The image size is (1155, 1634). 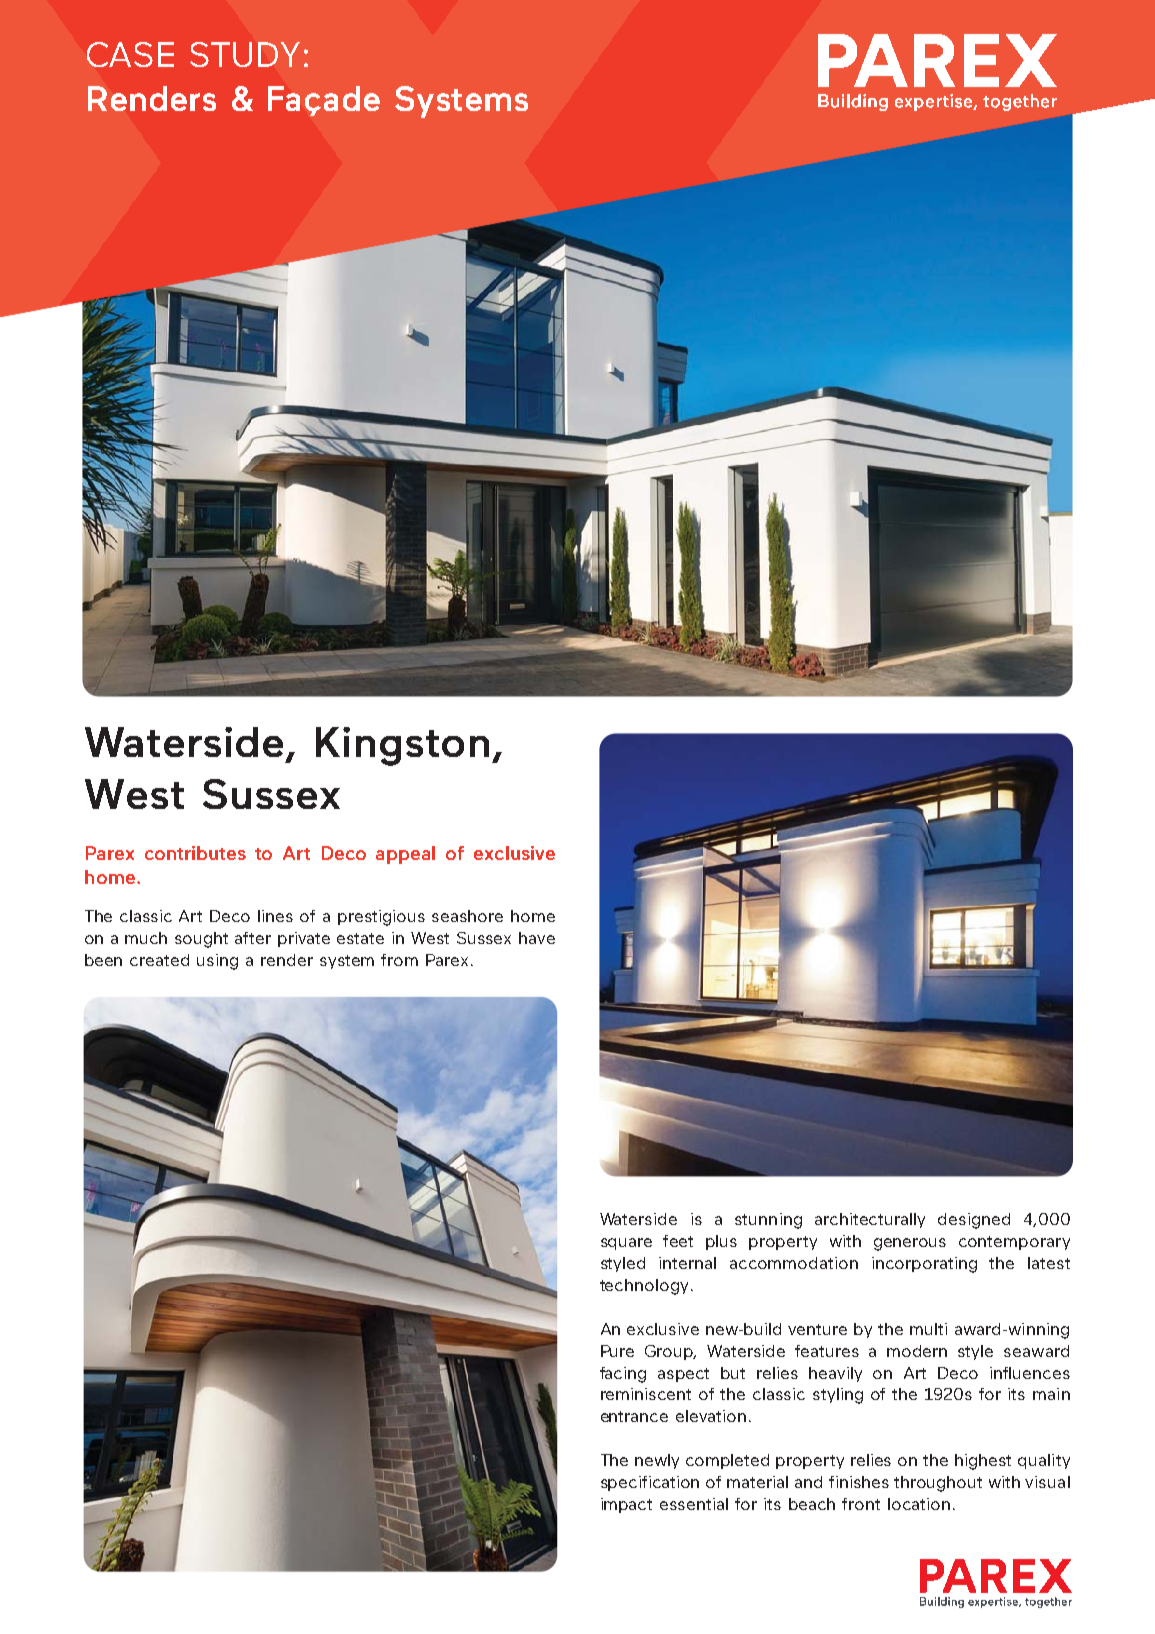 What do you see at coordinates (195, 853) in the page?
I see `contributes` at bounding box center [195, 853].
